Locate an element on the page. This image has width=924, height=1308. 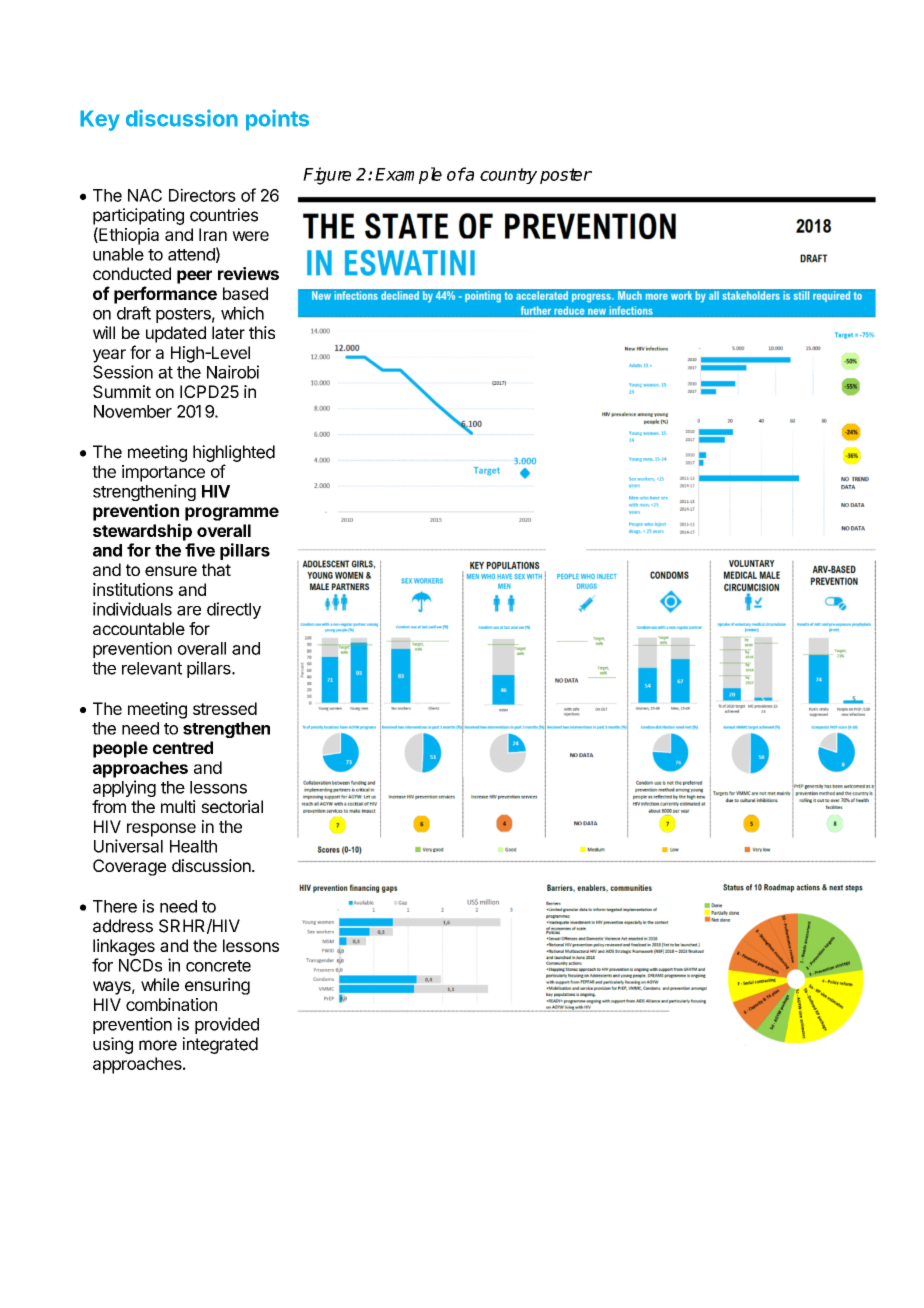
people is located at coordinates (120, 749).
